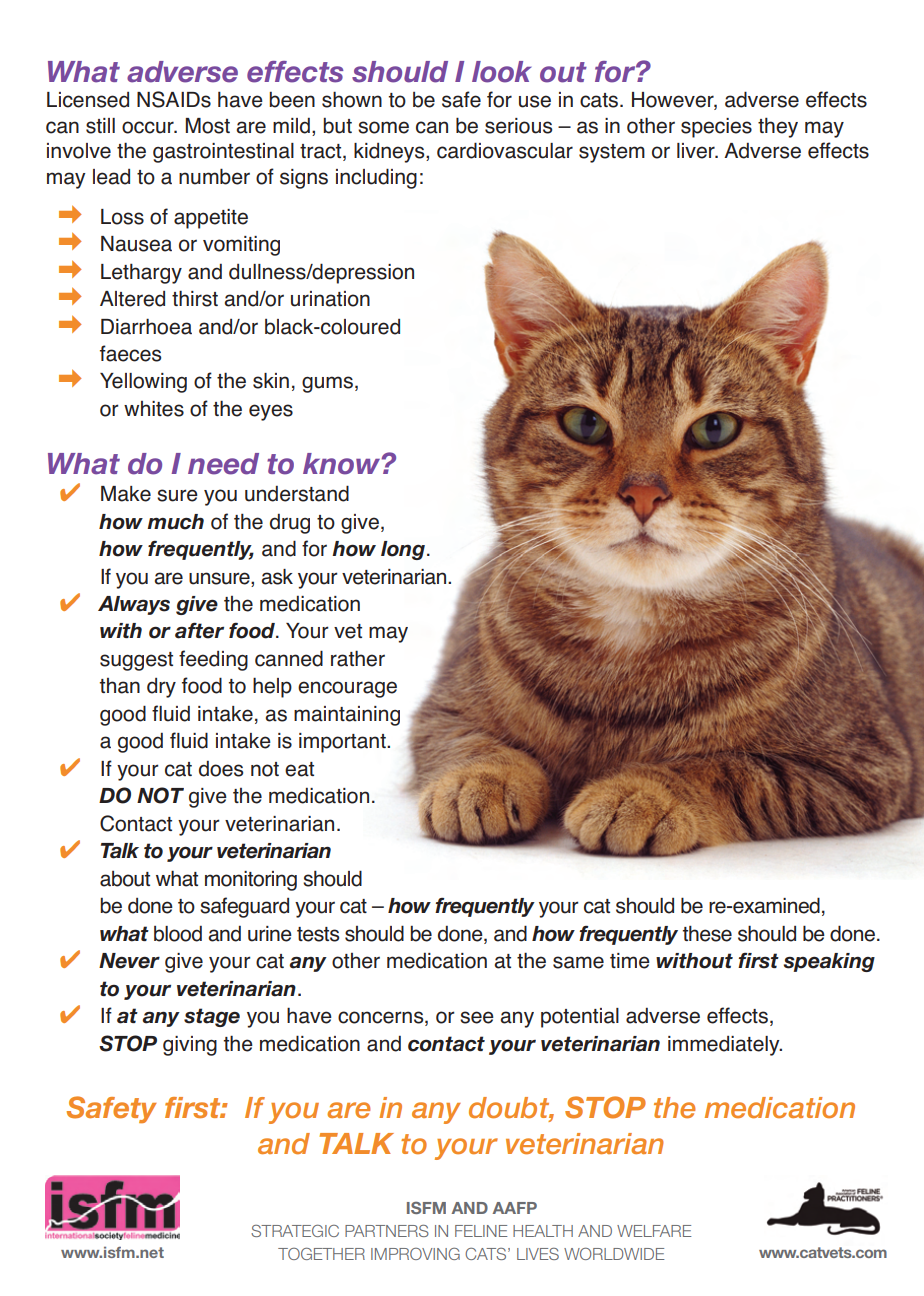  Describe the element at coordinates (501, 72) in the document. I see `look` at that location.
